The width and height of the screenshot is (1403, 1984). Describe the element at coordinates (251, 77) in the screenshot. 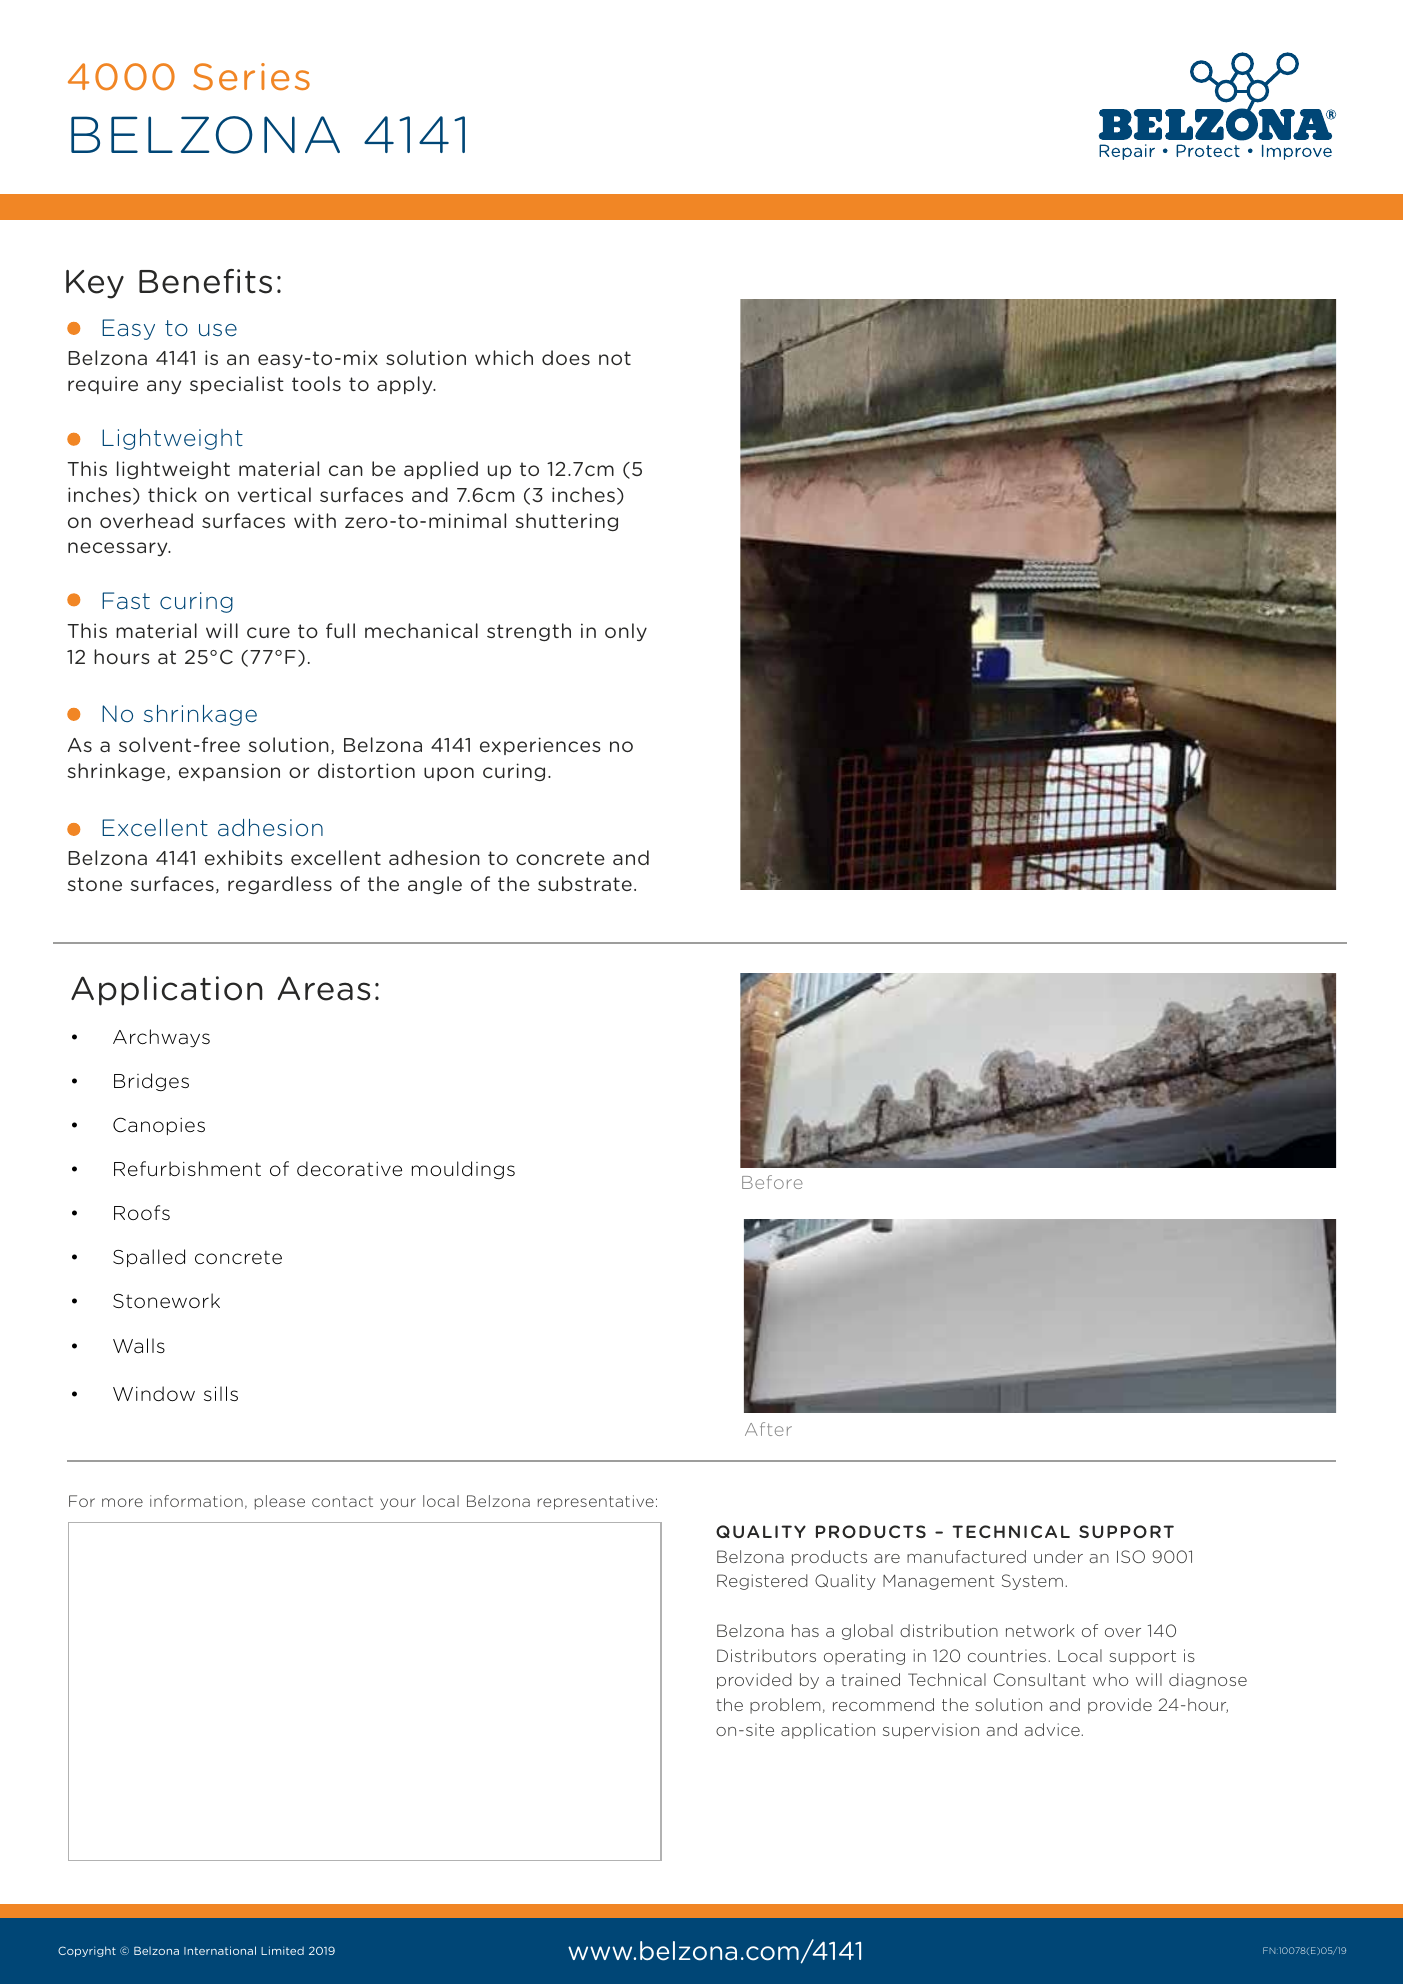

I see `Series` at that location.
